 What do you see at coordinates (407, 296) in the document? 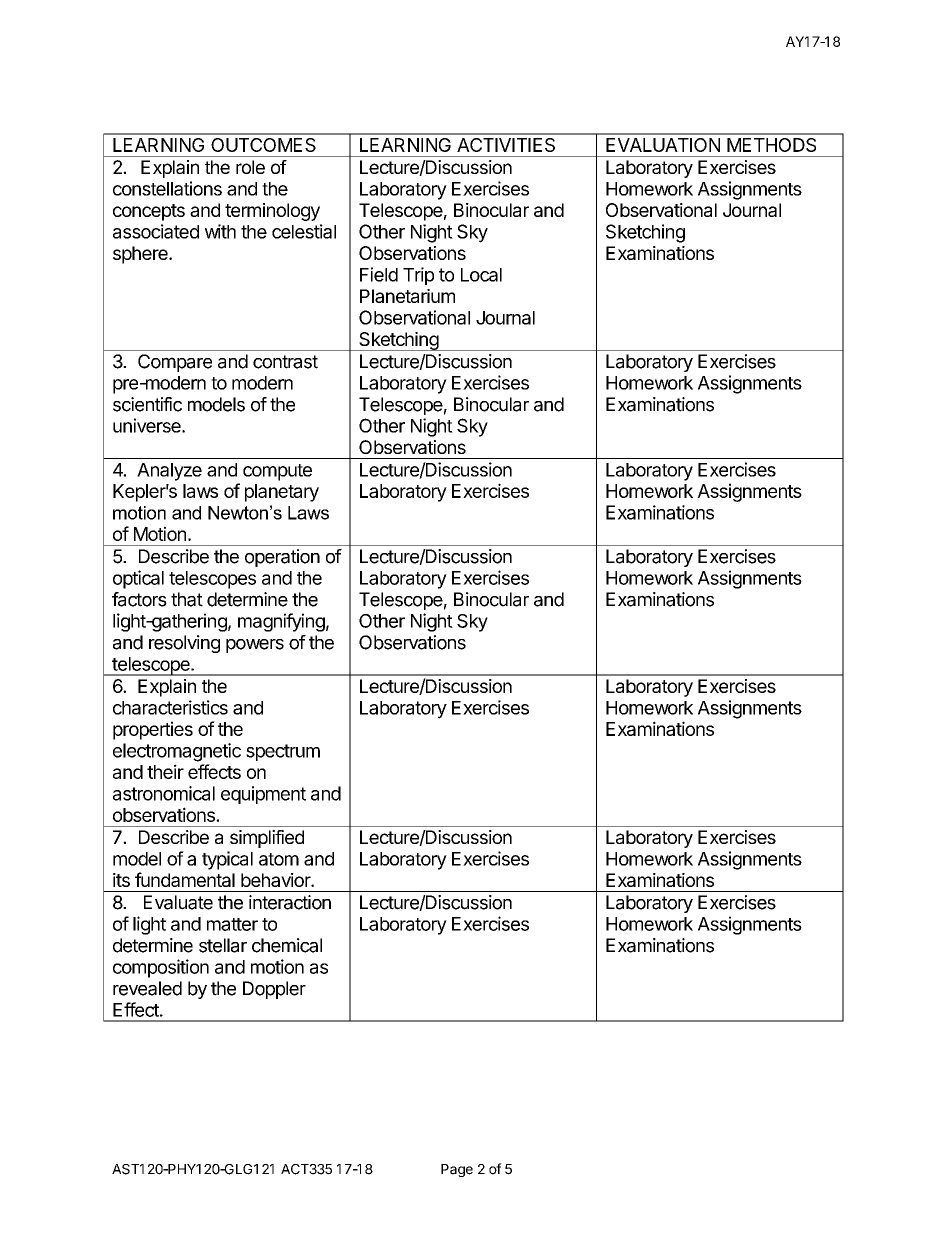
I see `Planetarium` at bounding box center [407, 296].
